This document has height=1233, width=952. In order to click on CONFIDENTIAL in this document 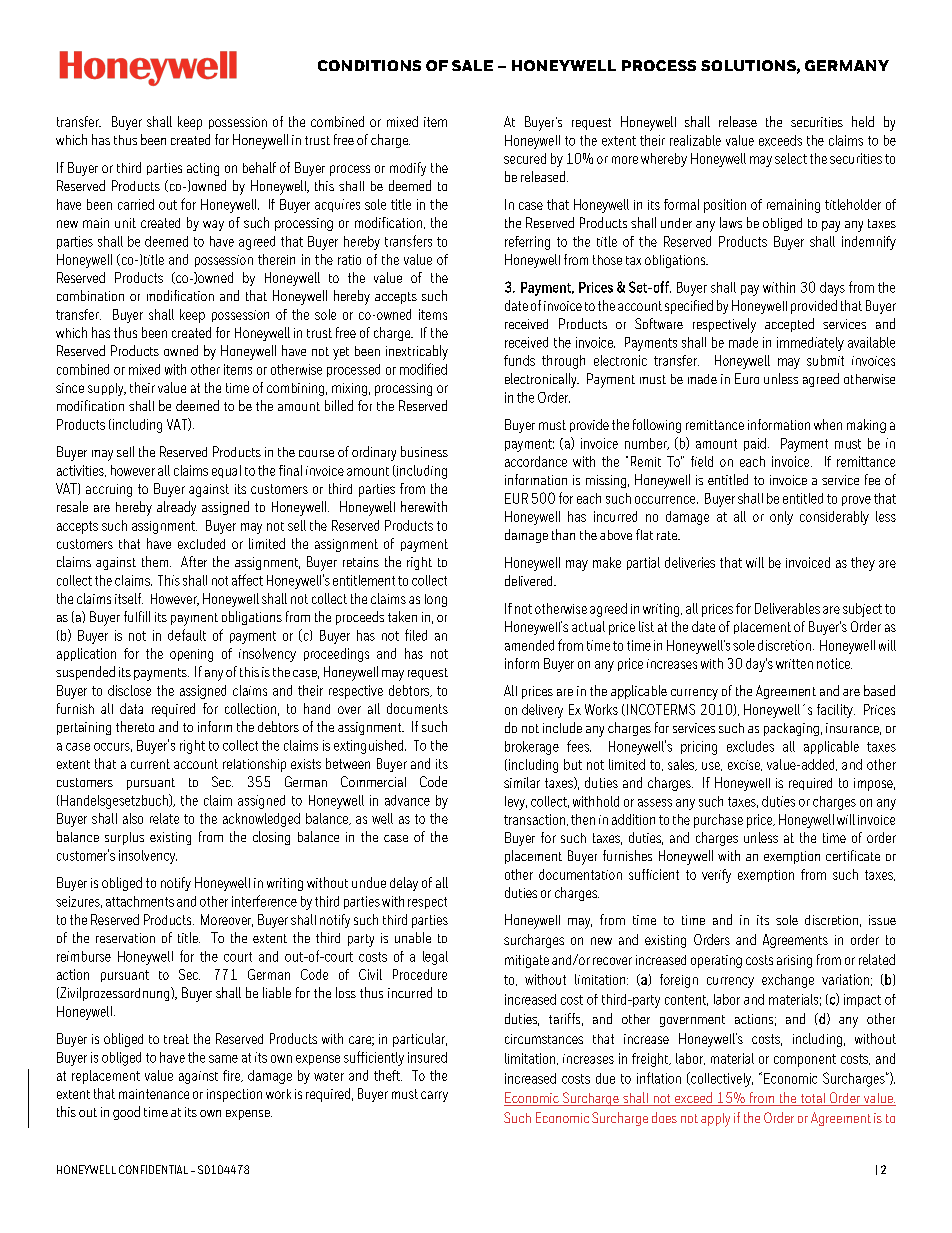, I will do `click(153, 1169)`.
